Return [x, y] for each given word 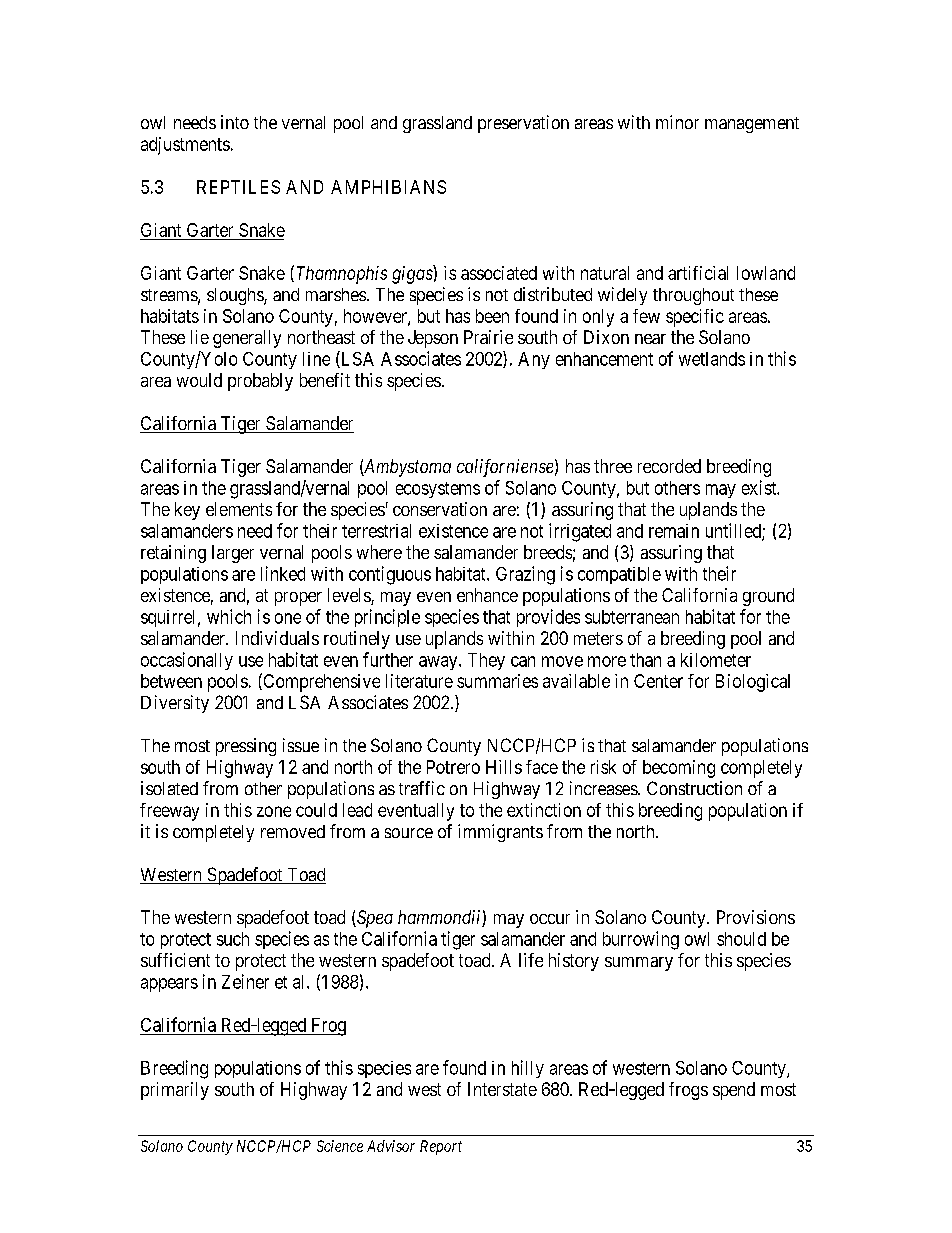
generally [247, 339]
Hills [504, 767]
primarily [175, 1091]
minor [677, 122]
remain [674, 531]
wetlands [712, 359]
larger [233, 554]
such [233, 939]
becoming [679, 769]
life [531, 960]
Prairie [488, 337]
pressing [246, 747]
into [235, 122]
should [741, 939]
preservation [523, 124]
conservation [440, 509]
